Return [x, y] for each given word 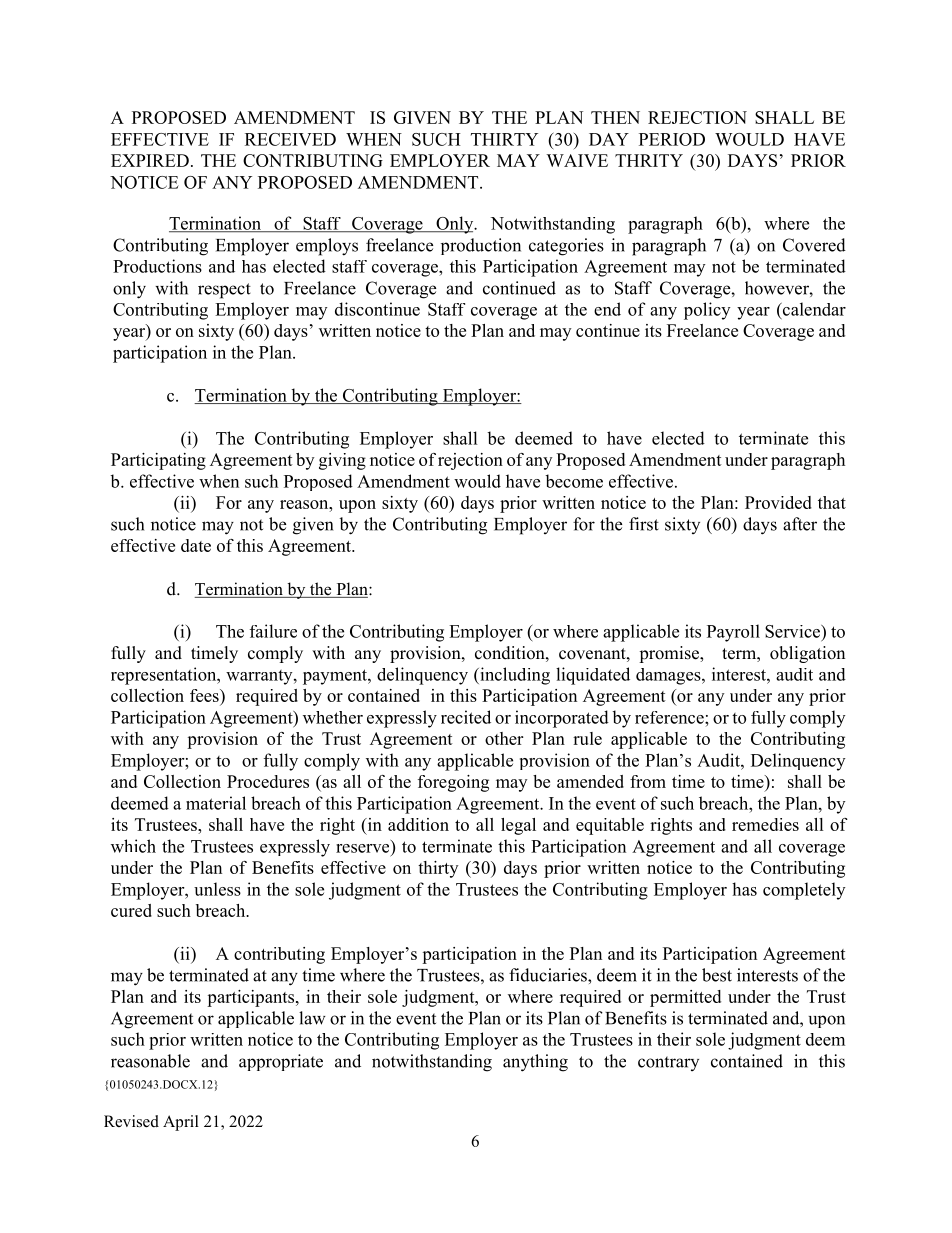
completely [804, 891]
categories [566, 247]
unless [217, 889]
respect [224, 291]
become [574, 481]
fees [205, 697]
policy [707, 311]
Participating [158, 461]
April [181, 1123]
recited [466, 717]
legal [518, 826]
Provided [778, 502]
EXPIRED [150, 160]
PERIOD [672, 139]
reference [670, 717]
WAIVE [577, 160]
